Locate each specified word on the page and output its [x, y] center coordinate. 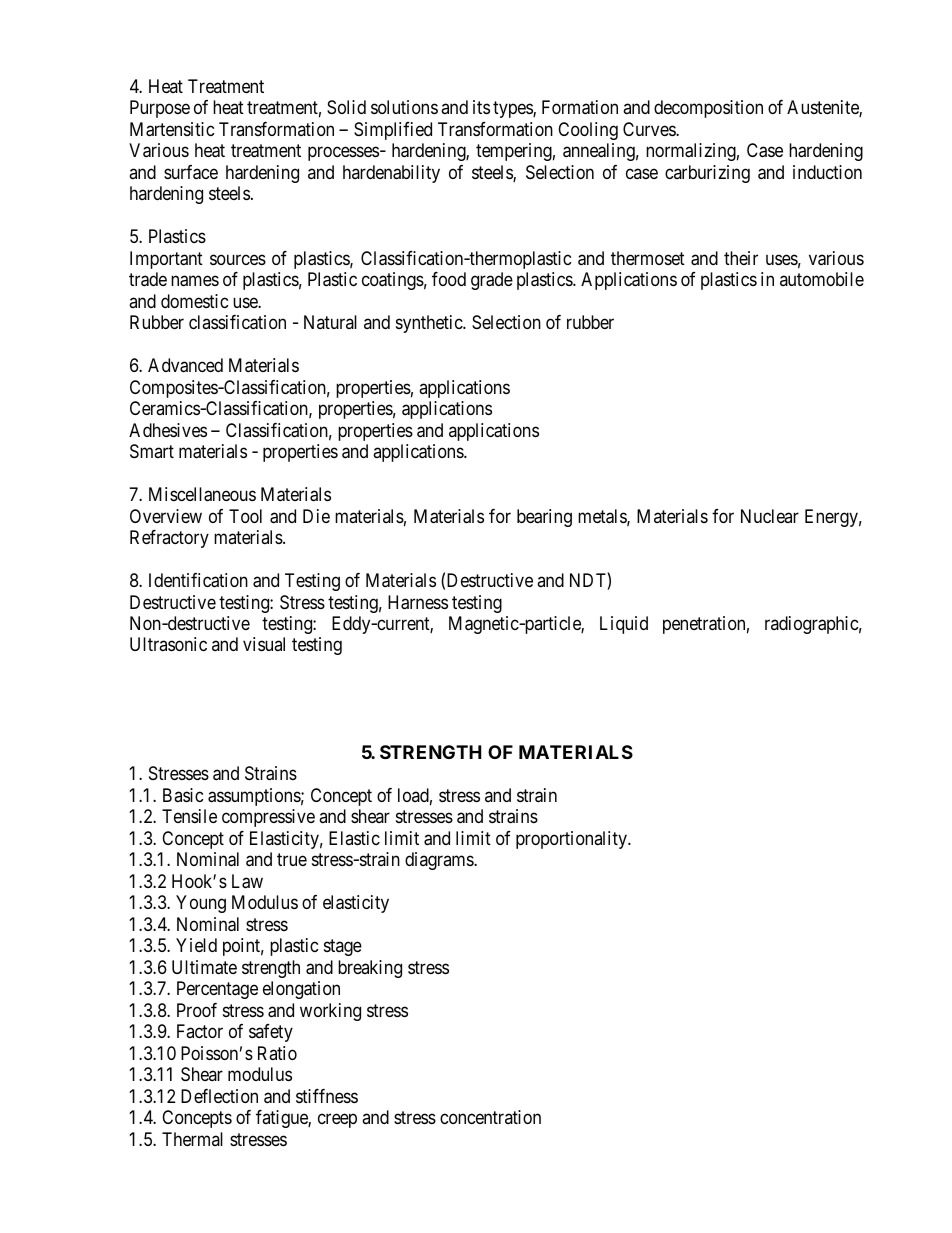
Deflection [219, 1096]
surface [191, 172]
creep [337, 1121]
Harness [418, 602]
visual [264, 644]
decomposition [708, 109]
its [481, 107]
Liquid [624, 625]
